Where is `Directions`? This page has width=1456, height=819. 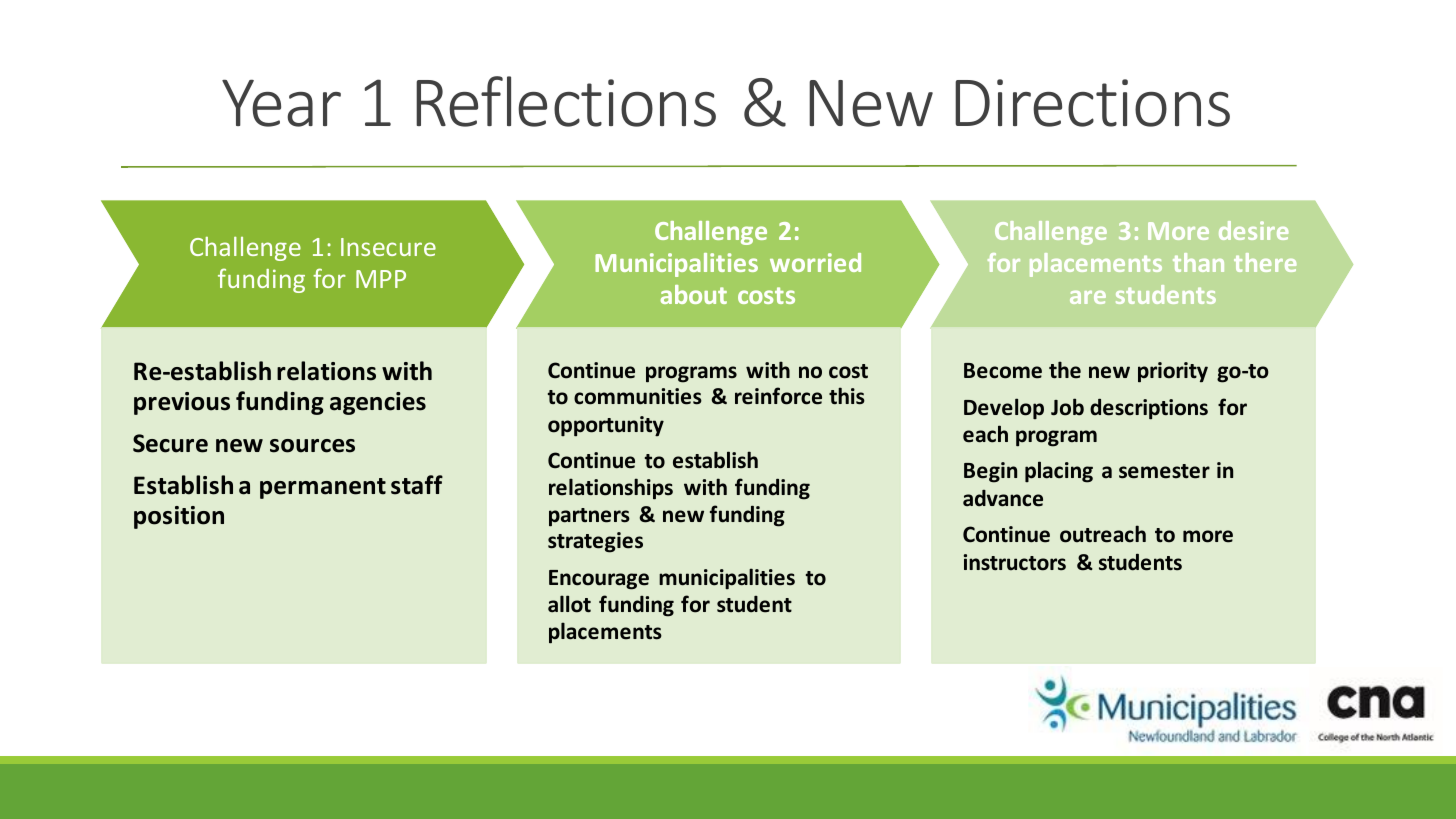 Directions is located at coordinates (1092, 103).
